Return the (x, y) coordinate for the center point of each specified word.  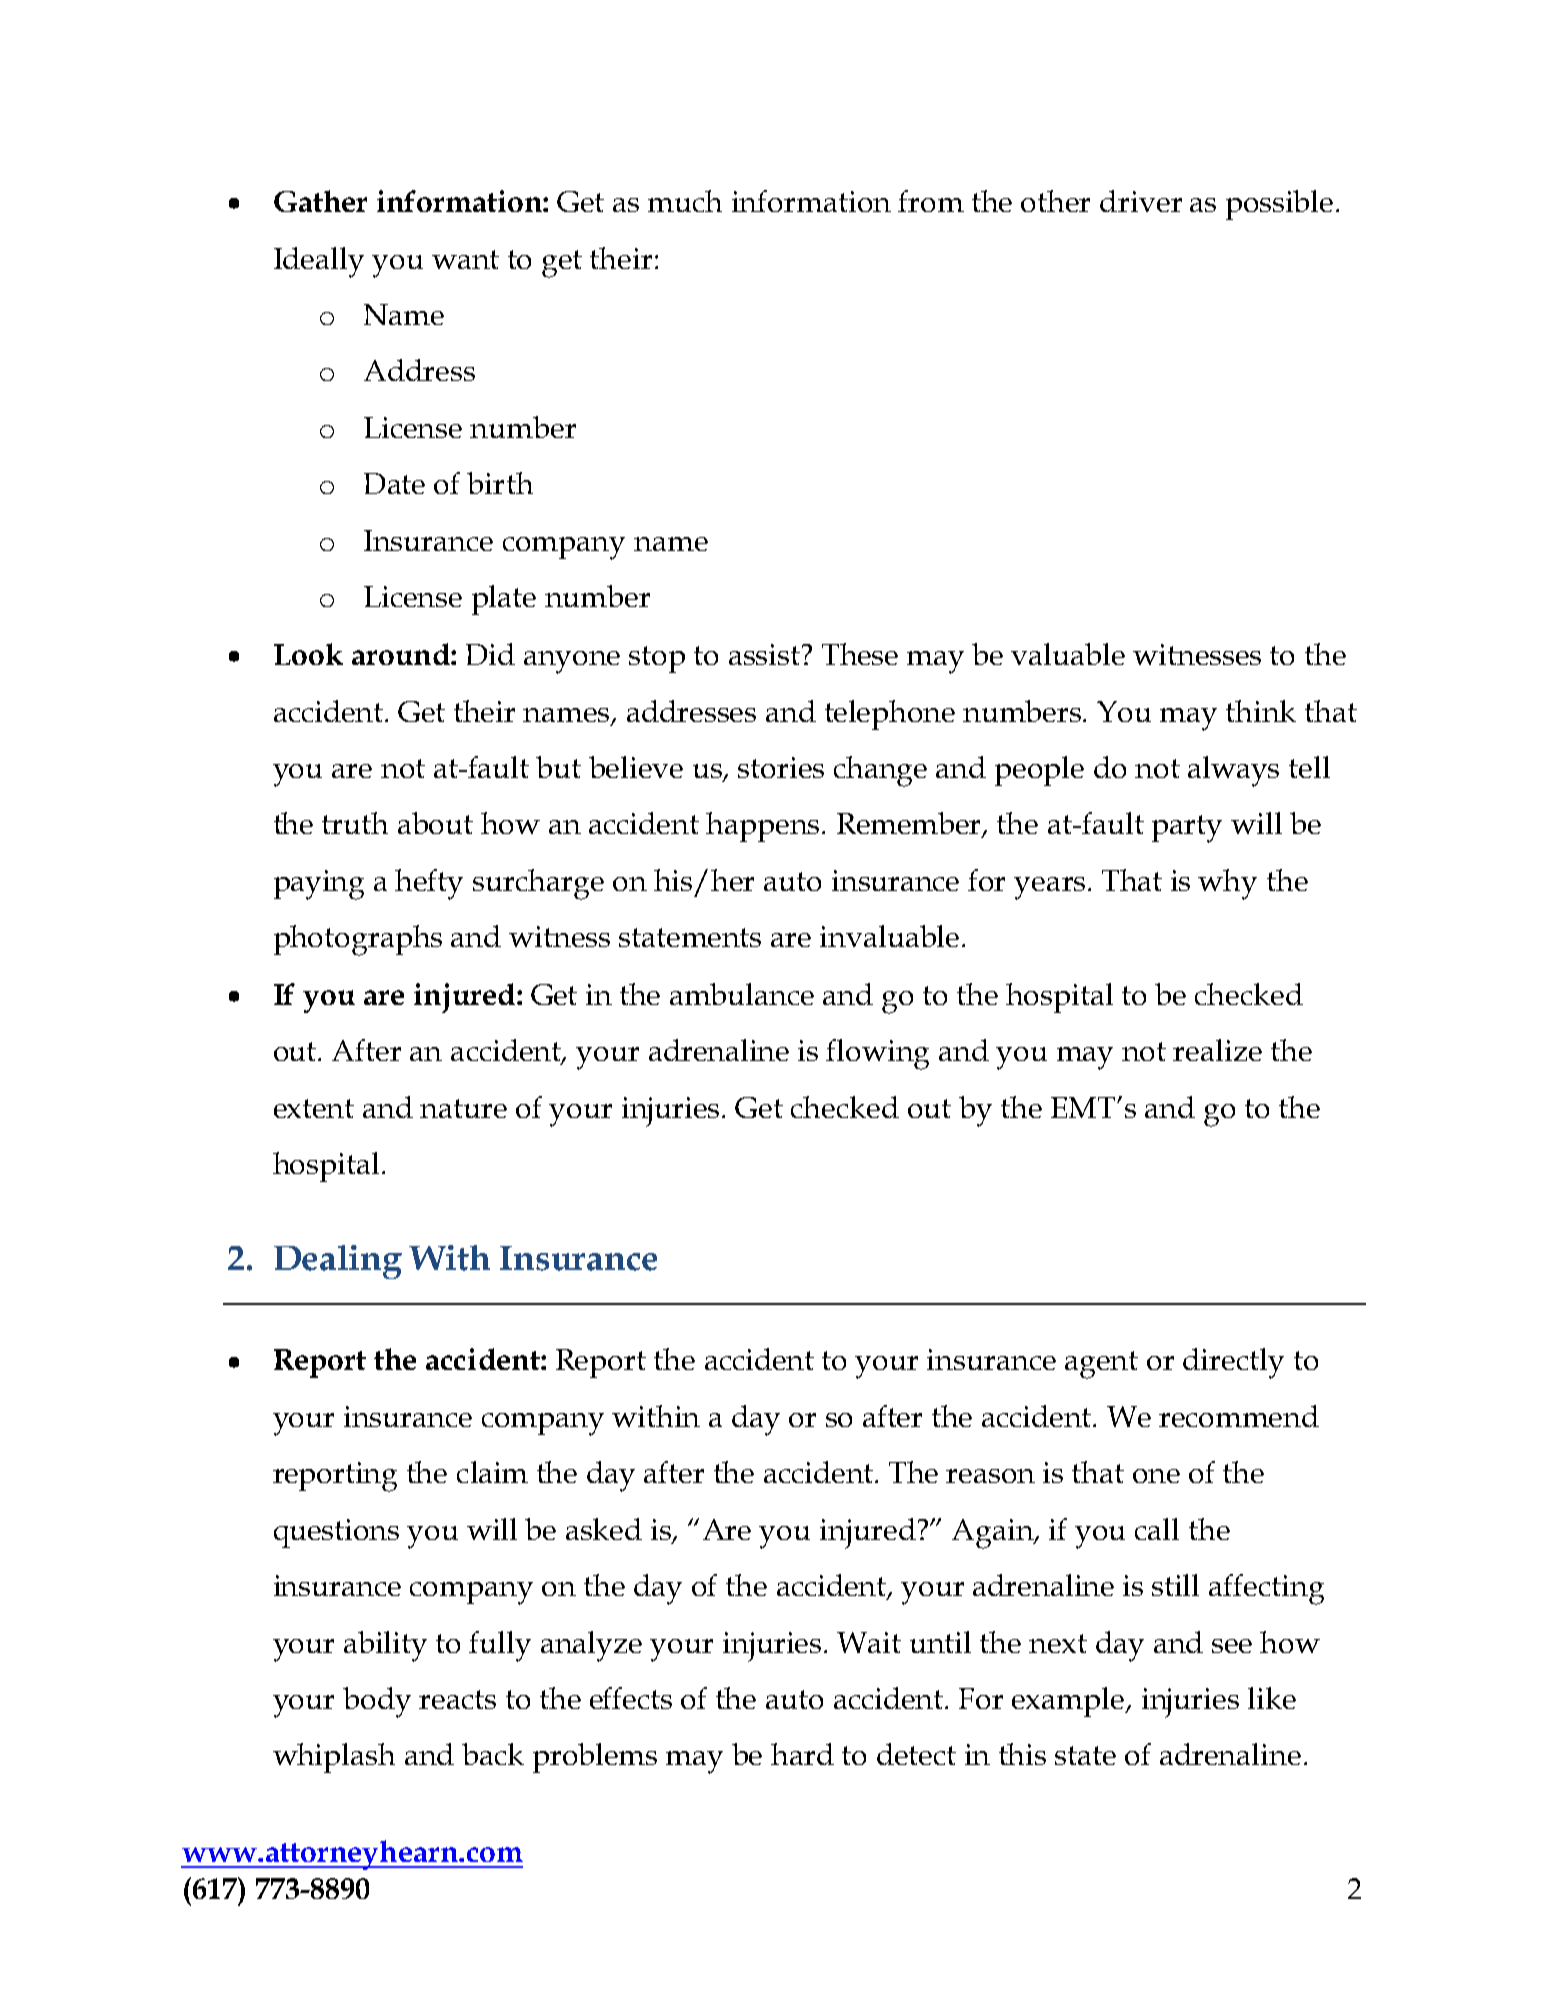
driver (1141, 201)
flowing (877, 1054)
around (402, 654)
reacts (457, 1699)
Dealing (338, 1262)
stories (781, 767)
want (465, 259)
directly (1233, 1363)
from (931, 201)
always (1233, 771)
